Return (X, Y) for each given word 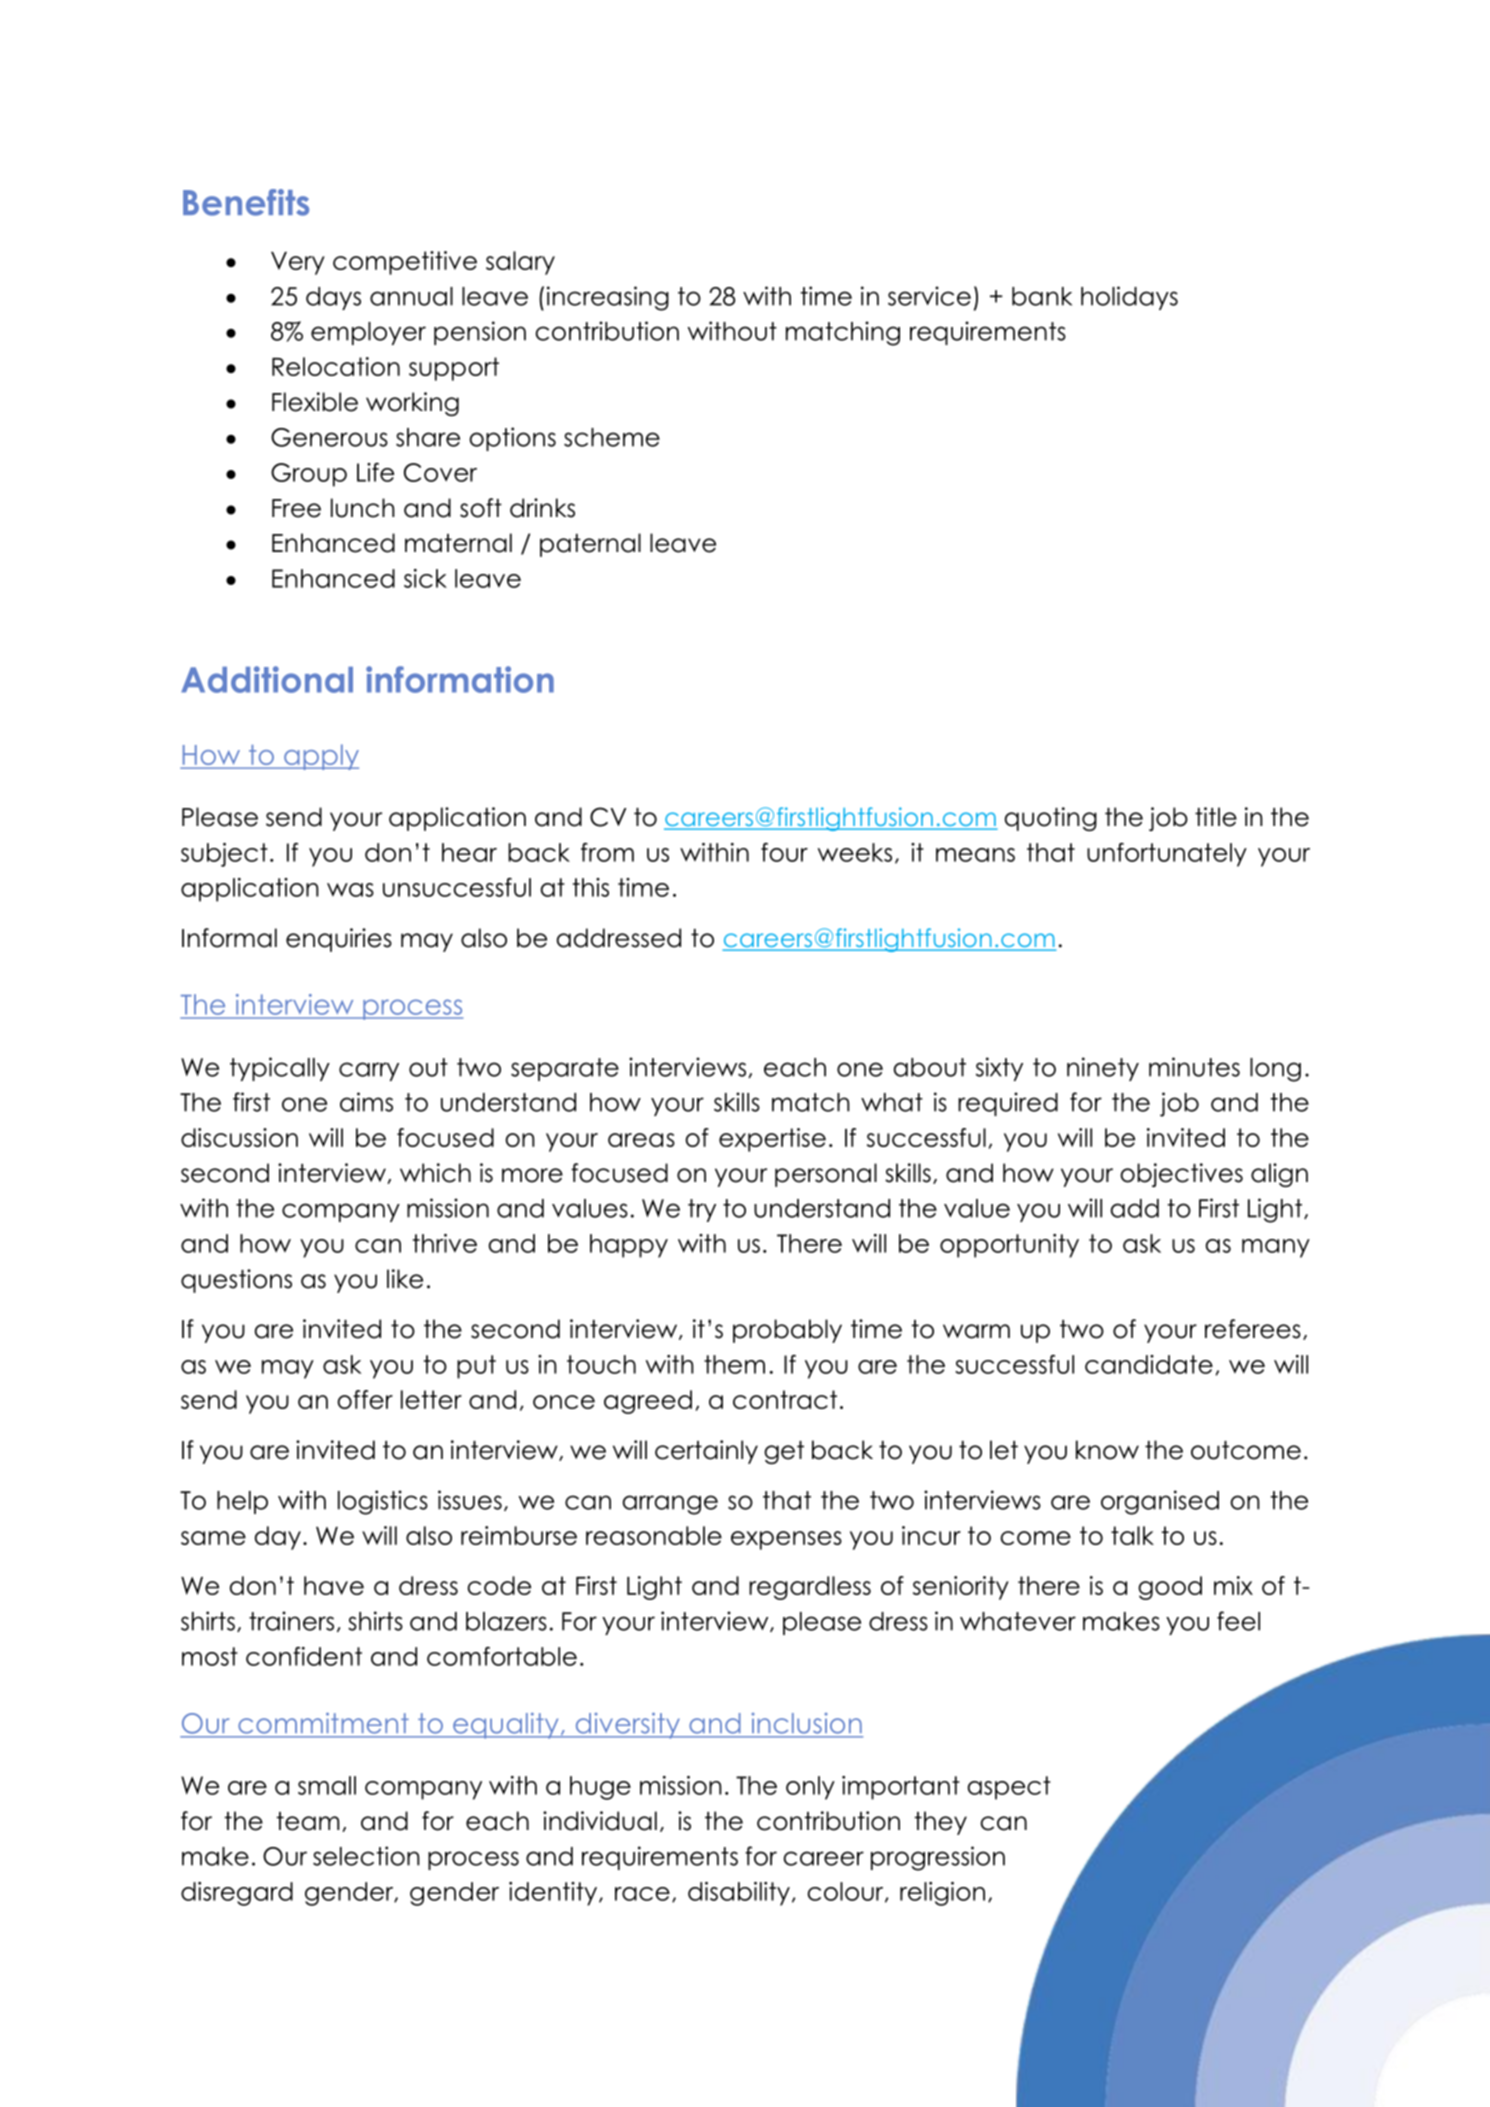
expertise (772, 1140)
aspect (1009, 1788)
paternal (590, 545)
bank (1042, 296)
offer (365, 1399)
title (1216, 817)
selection (366, 1856)
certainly (706, 1452)
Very (298, 263)
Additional (267, 679)
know (1107, 1450)
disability (739, 1894)
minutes (1194, 1067)
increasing (608, 298)
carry (369, 1071)
